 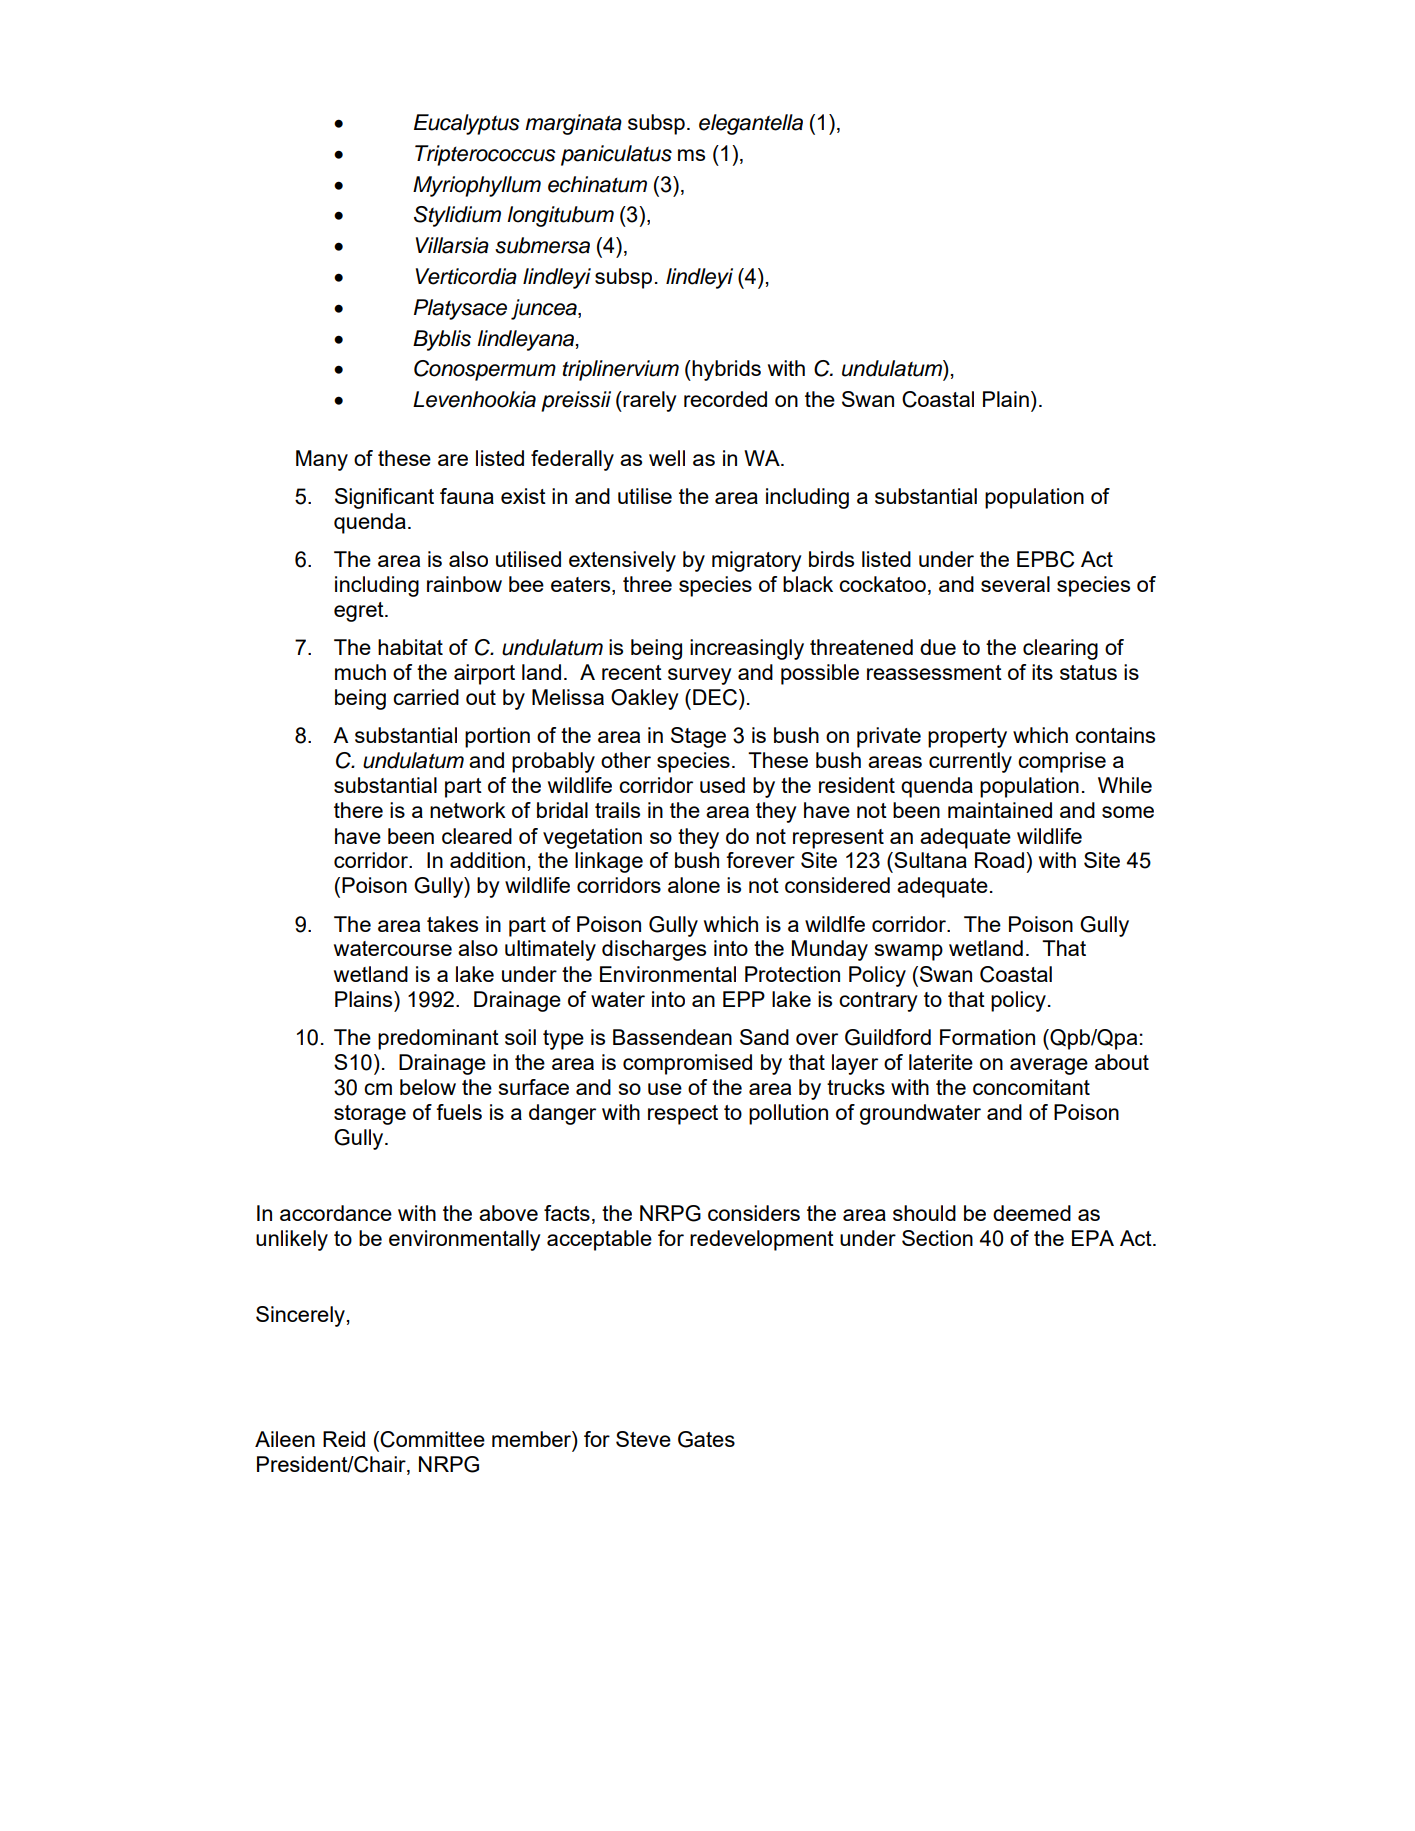 What do you see at coordinates (700, 676) in the page?
I see `survey` at bounding box center [700, 676].
